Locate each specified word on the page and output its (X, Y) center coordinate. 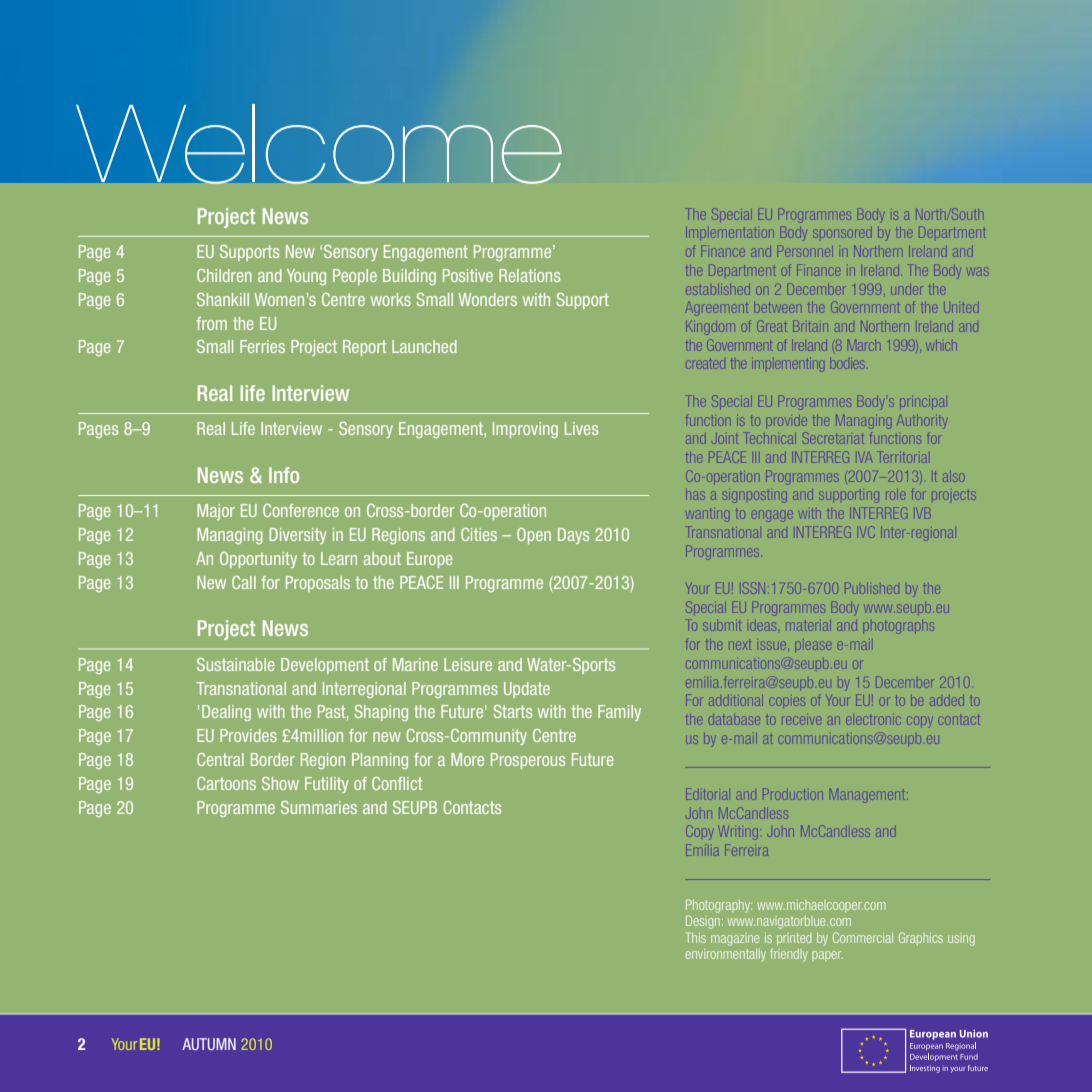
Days (573, 536)
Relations (529, 275)
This (696, 937)
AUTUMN (209, 1044)
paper (827, 956)
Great (773, 325)
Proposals (318, 584)
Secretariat (833, 437)
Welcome (319, 144)
